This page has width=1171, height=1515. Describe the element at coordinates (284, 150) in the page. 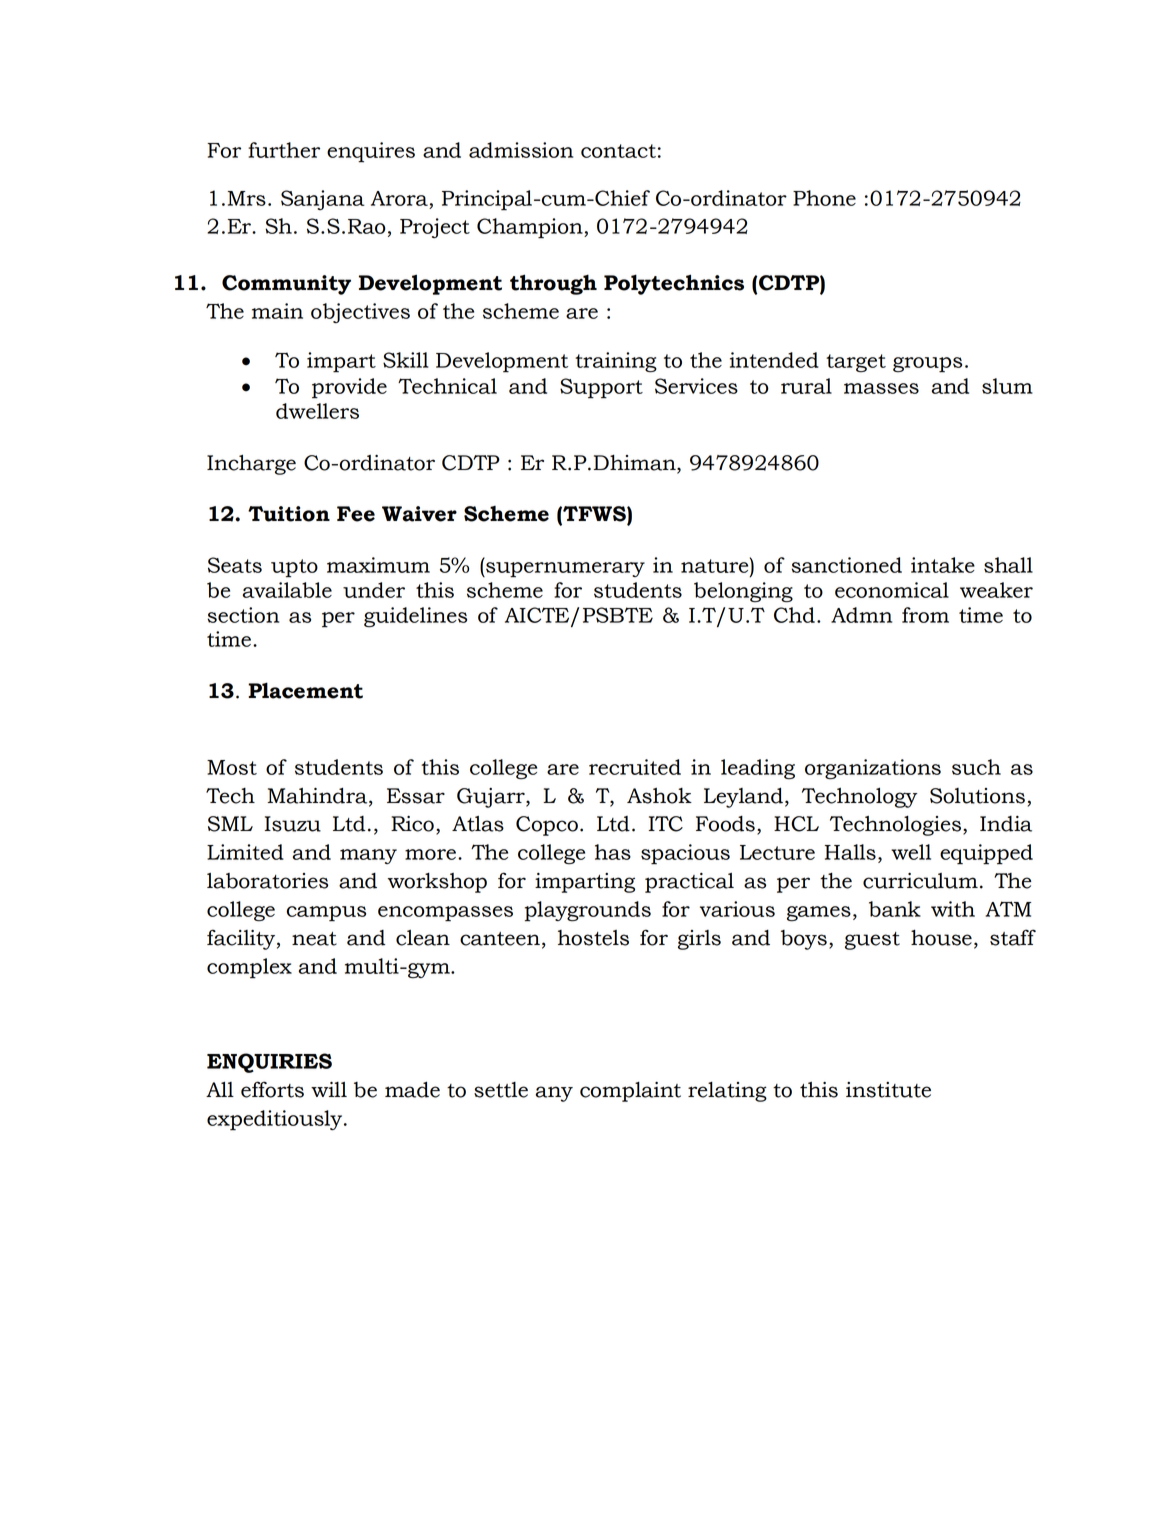

I see `further` at that location.
